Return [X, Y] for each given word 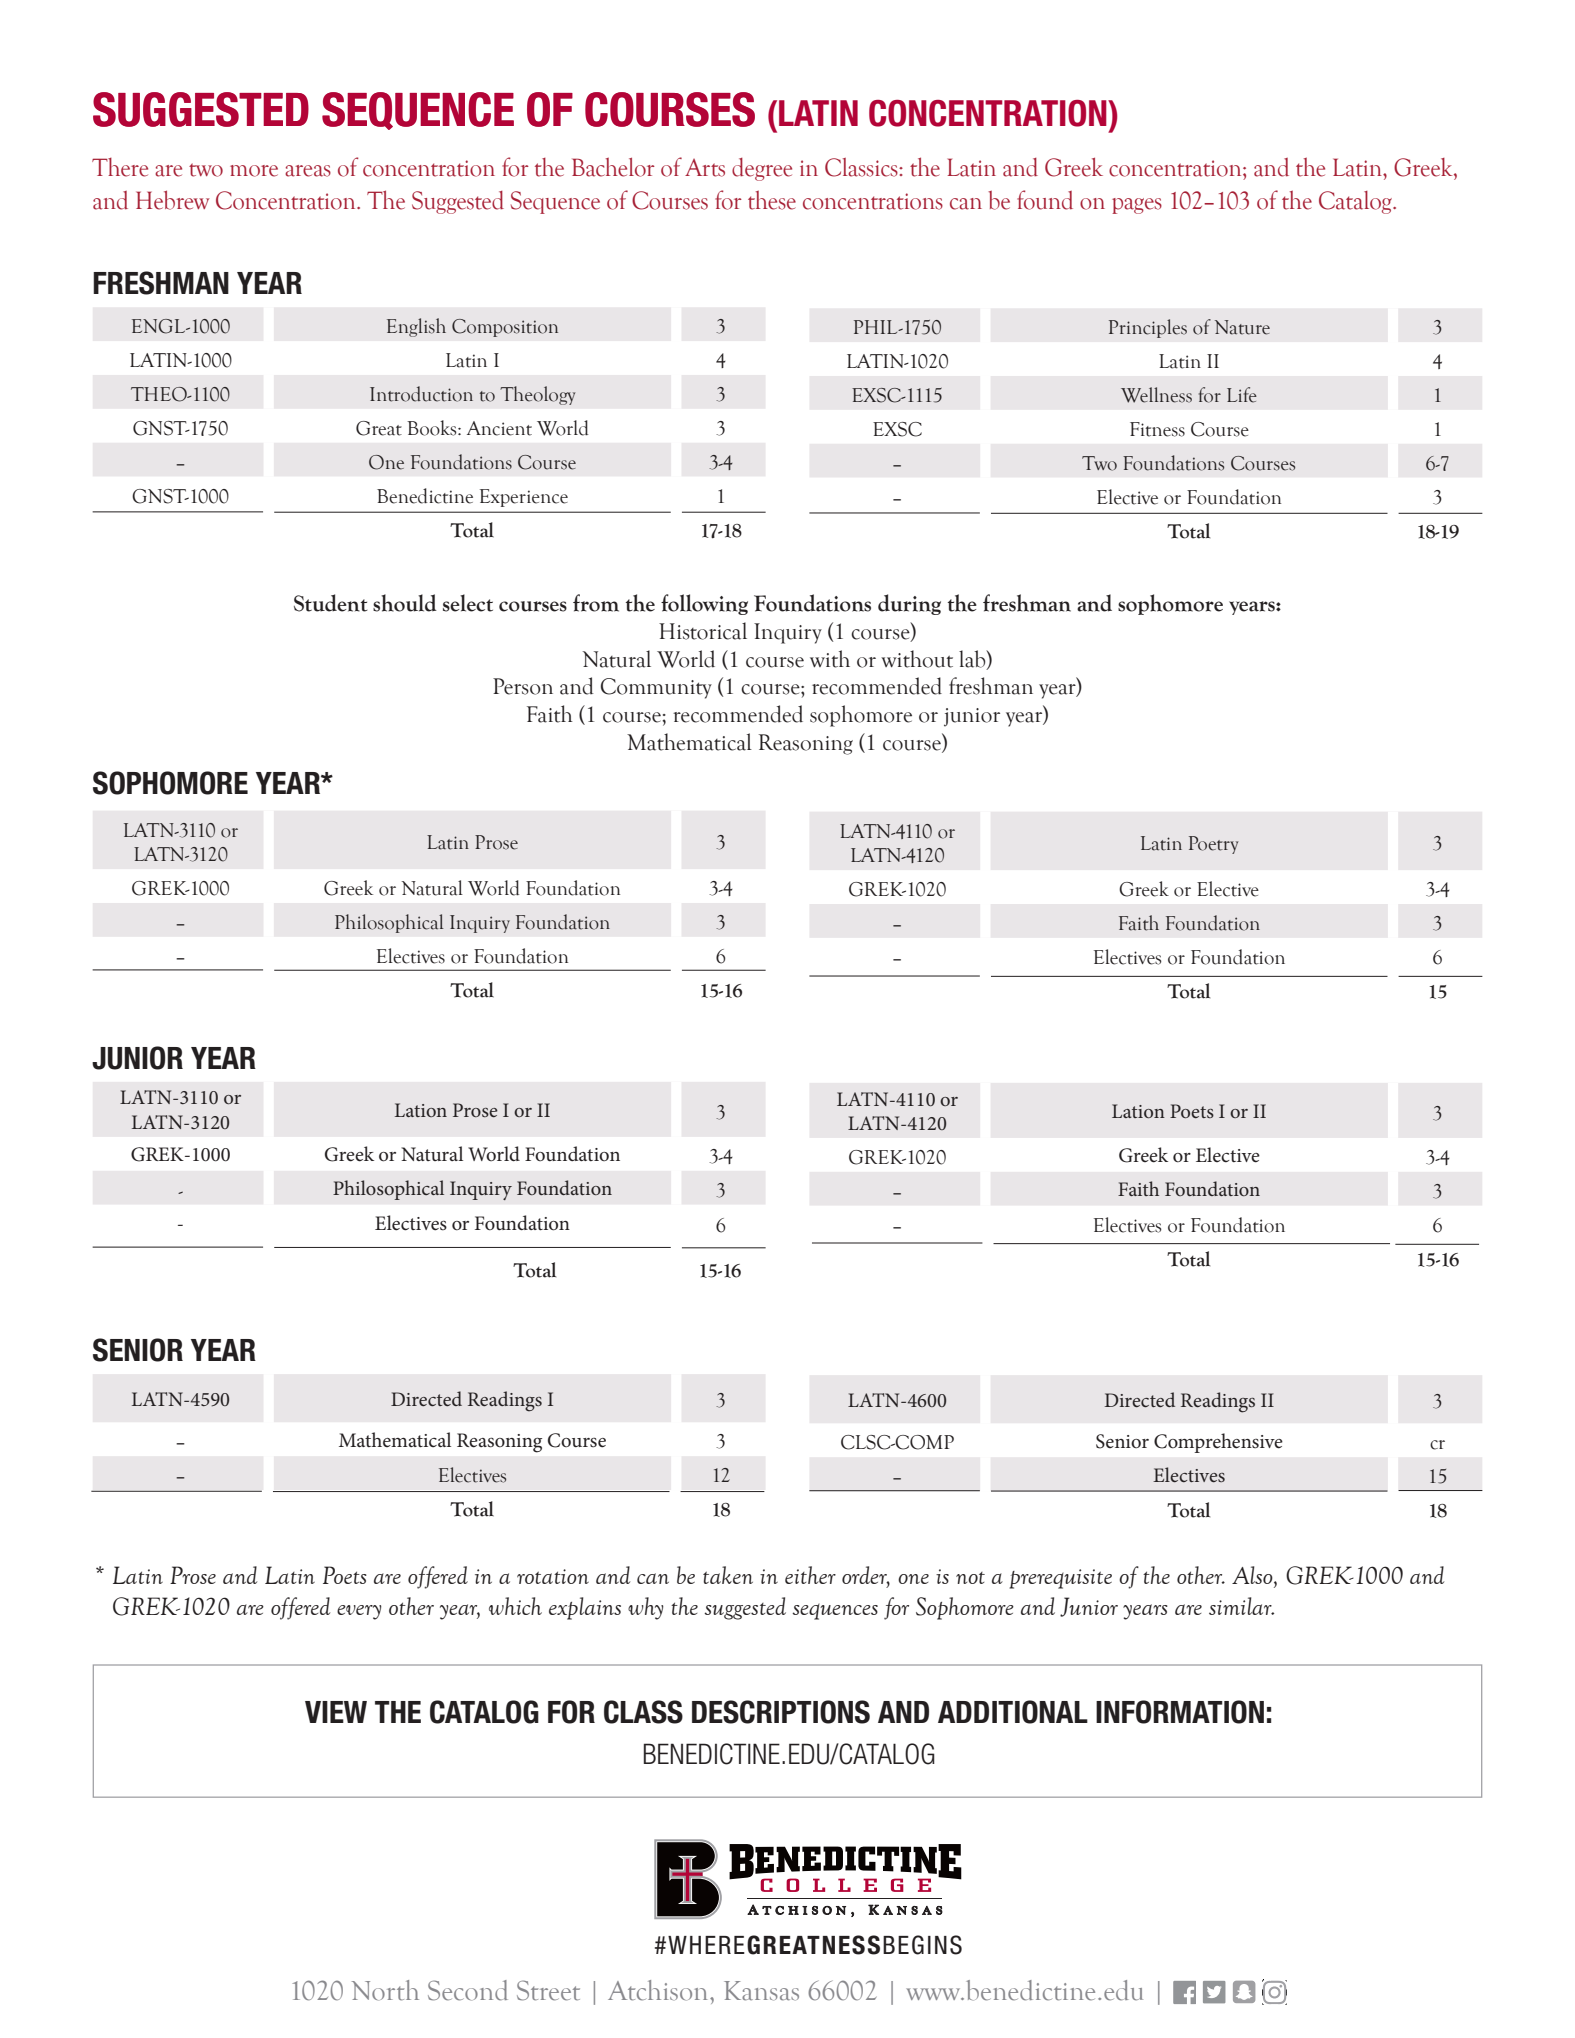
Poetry [1213, 845]
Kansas [761, 1991]
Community [656, 688]
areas [308, 171]
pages [1137, 206]
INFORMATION [1180, 1712]
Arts [705, 168]
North [385, 1990]
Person [523, 686]
